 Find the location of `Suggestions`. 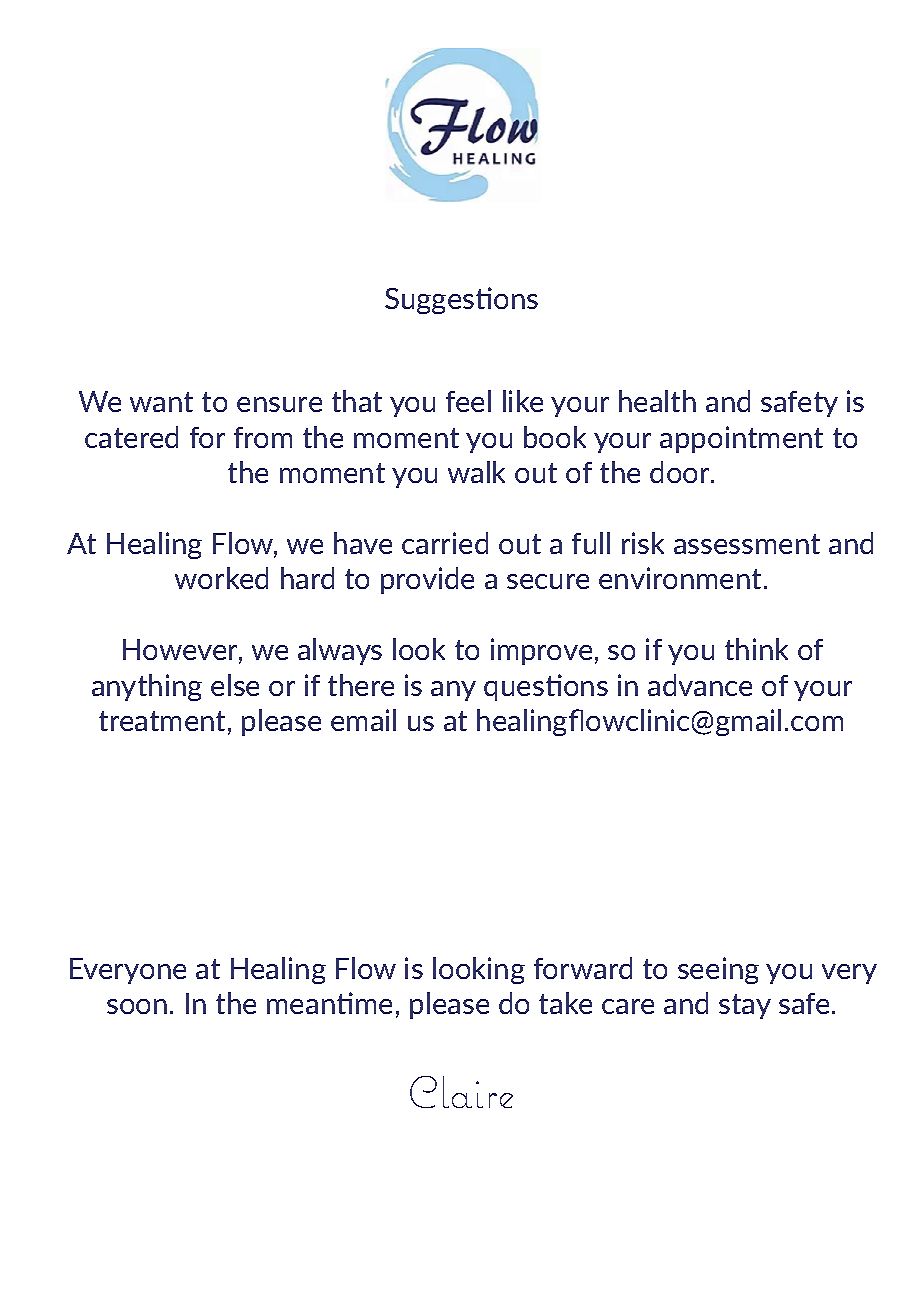

Suggestions is located at coordinates (461, 300).
